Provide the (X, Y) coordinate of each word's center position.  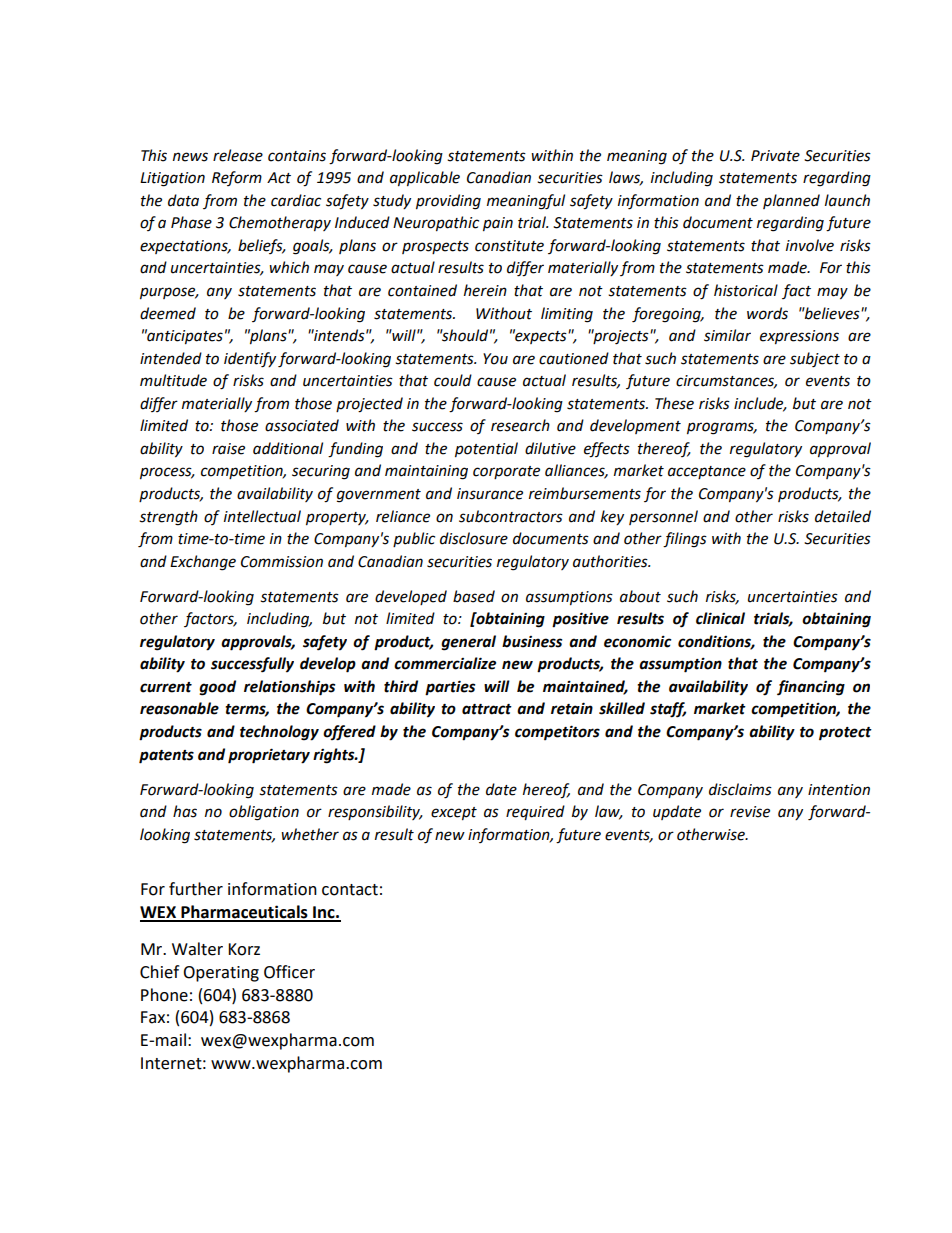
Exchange (203, 563)
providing (448, 202)
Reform (237, 178)
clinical (720, 618)
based (474, 596)
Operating (221, 974)
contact (350, 890)
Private (775, 156)
